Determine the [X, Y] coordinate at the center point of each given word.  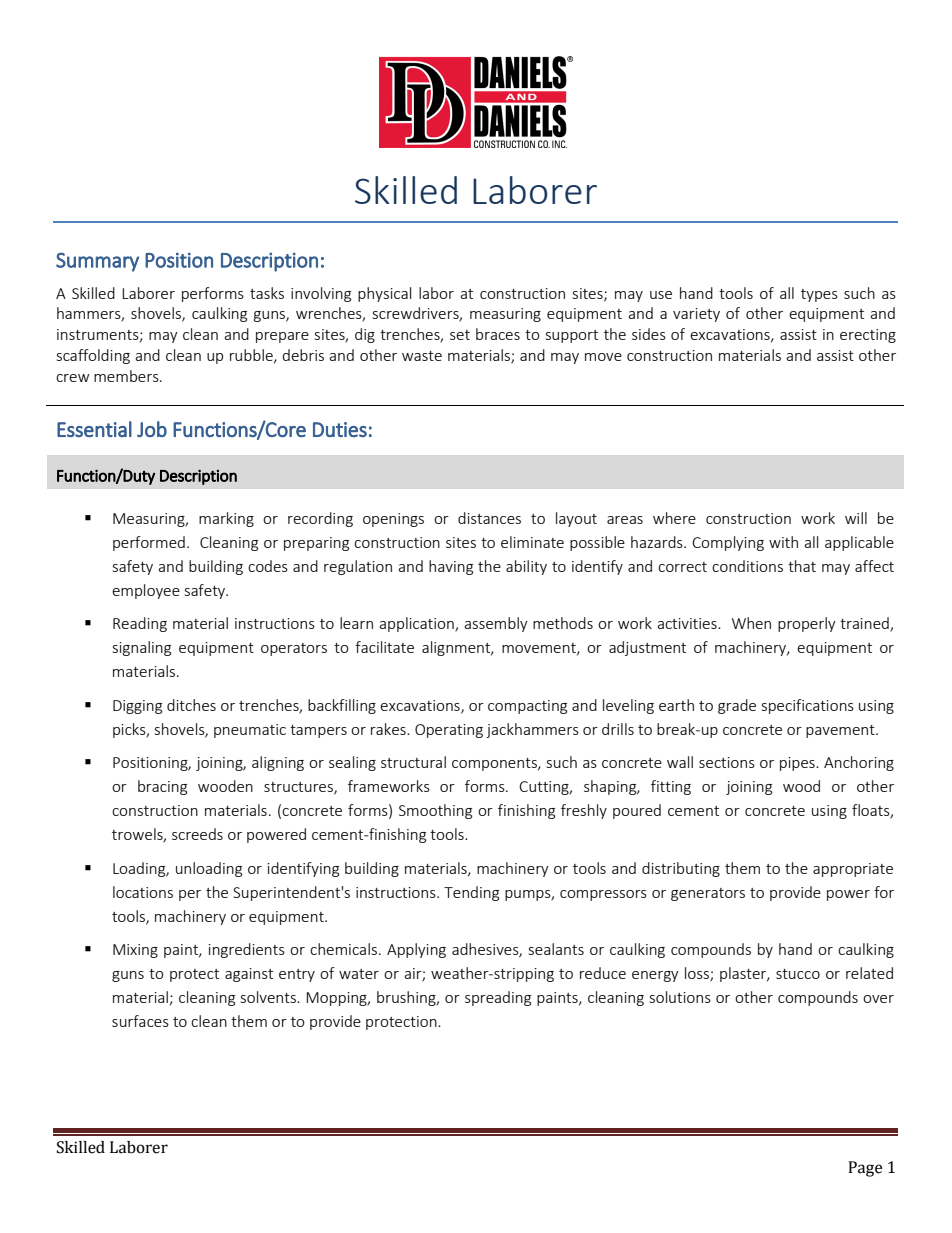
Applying [416, 950]
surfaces [140, 1021]
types [819, 295]
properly [807, 624]
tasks [267, 293]
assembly [496, 624]
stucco [798, 974]
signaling [142, 648]
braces [498, 334]
